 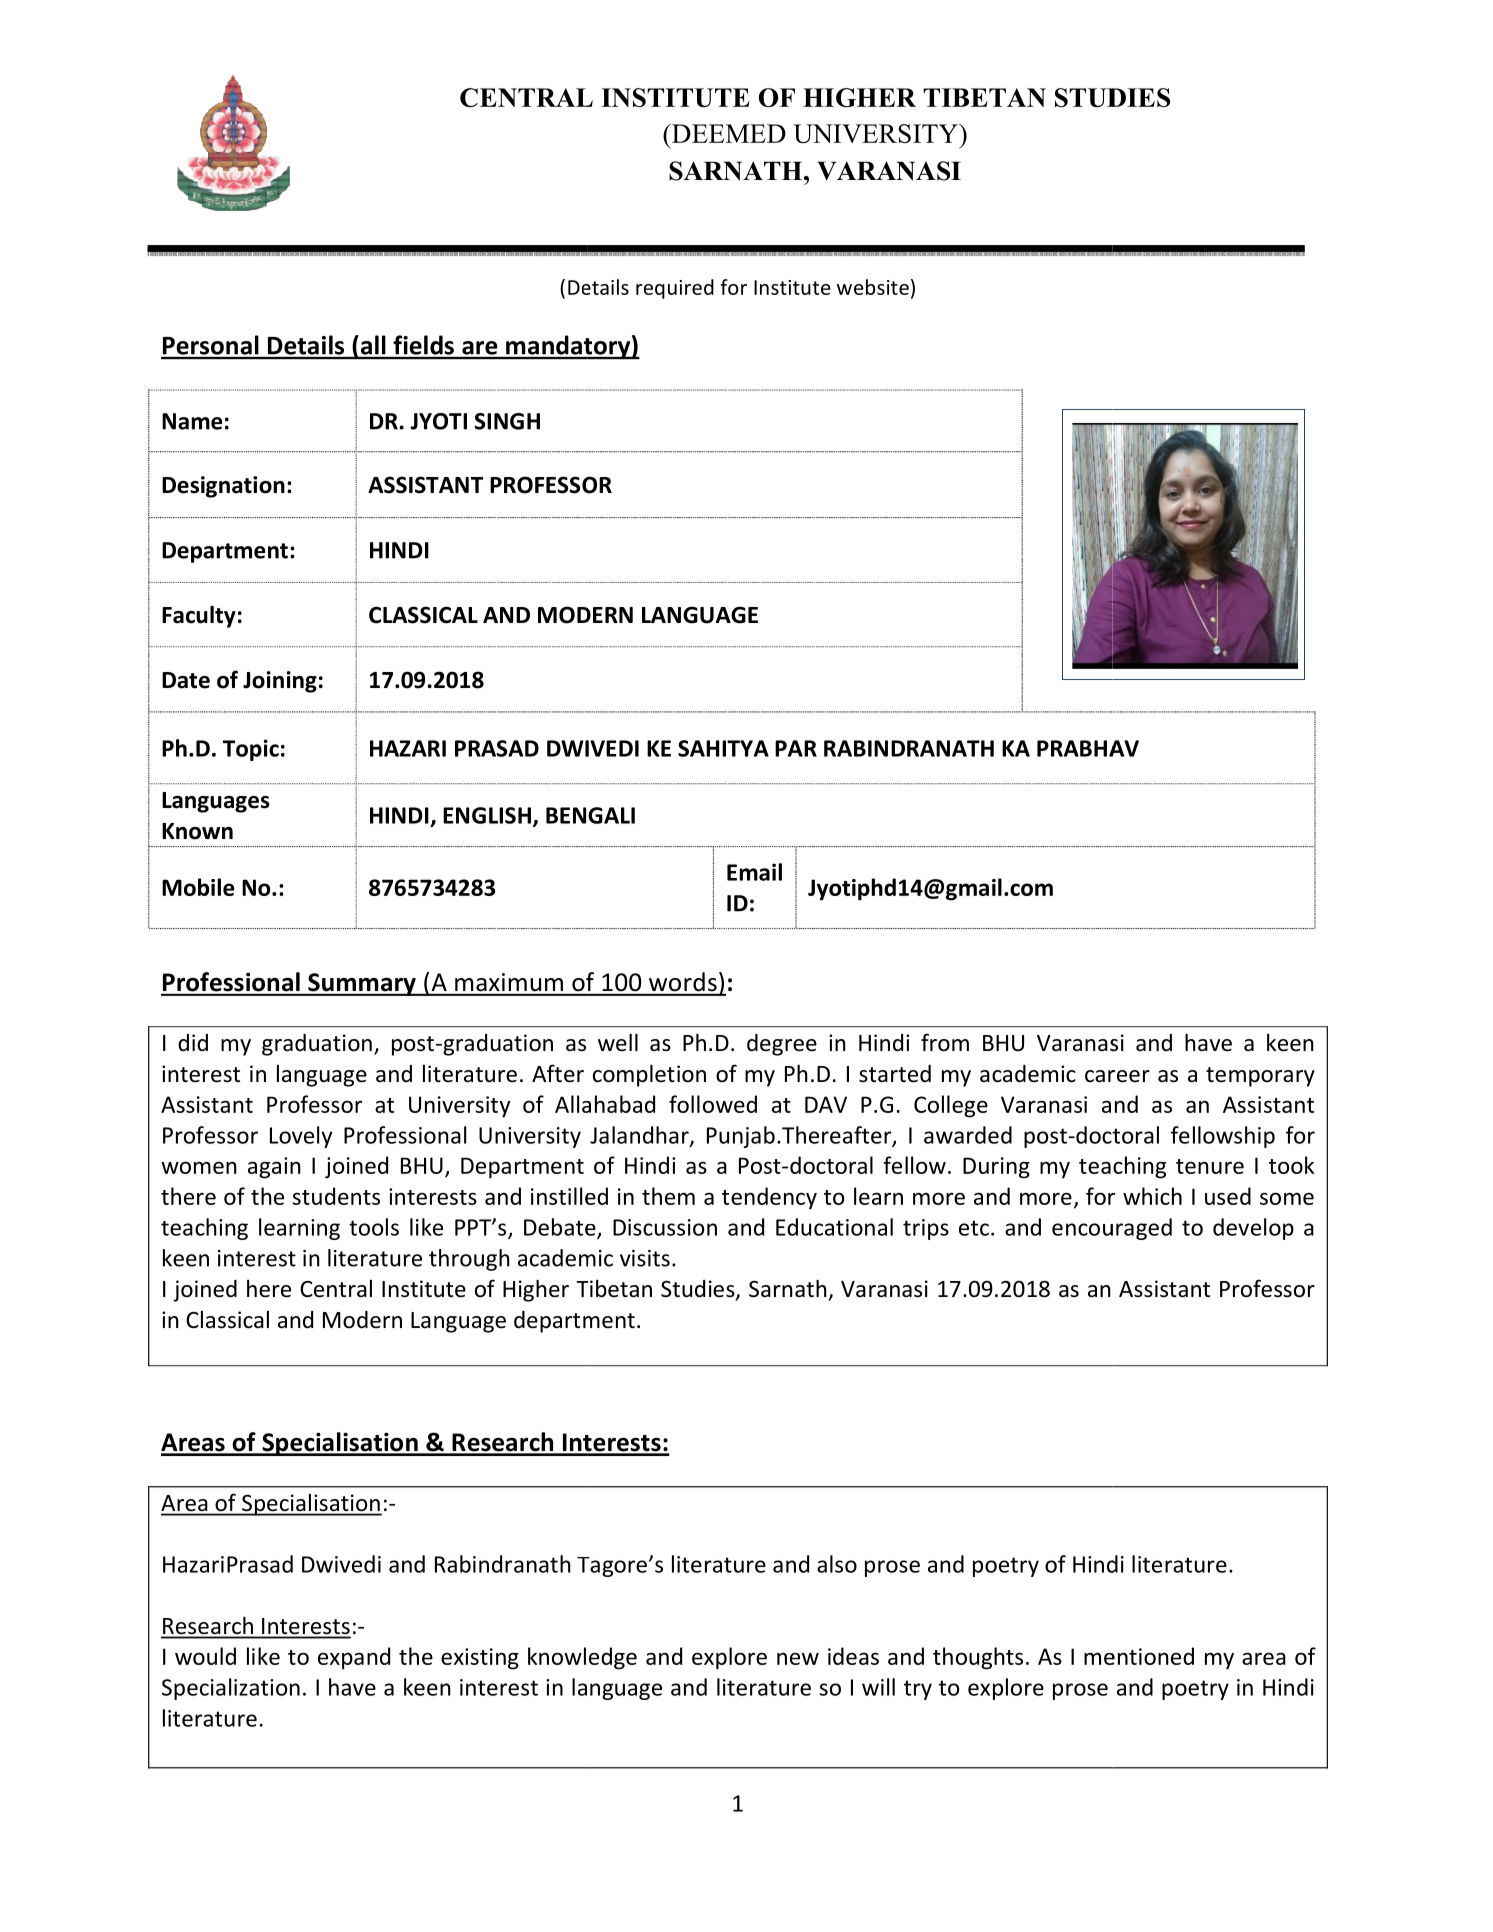 What do you see at coordinates (873, 287) in the page?
I see `website` at bounding box center [873, 287].
